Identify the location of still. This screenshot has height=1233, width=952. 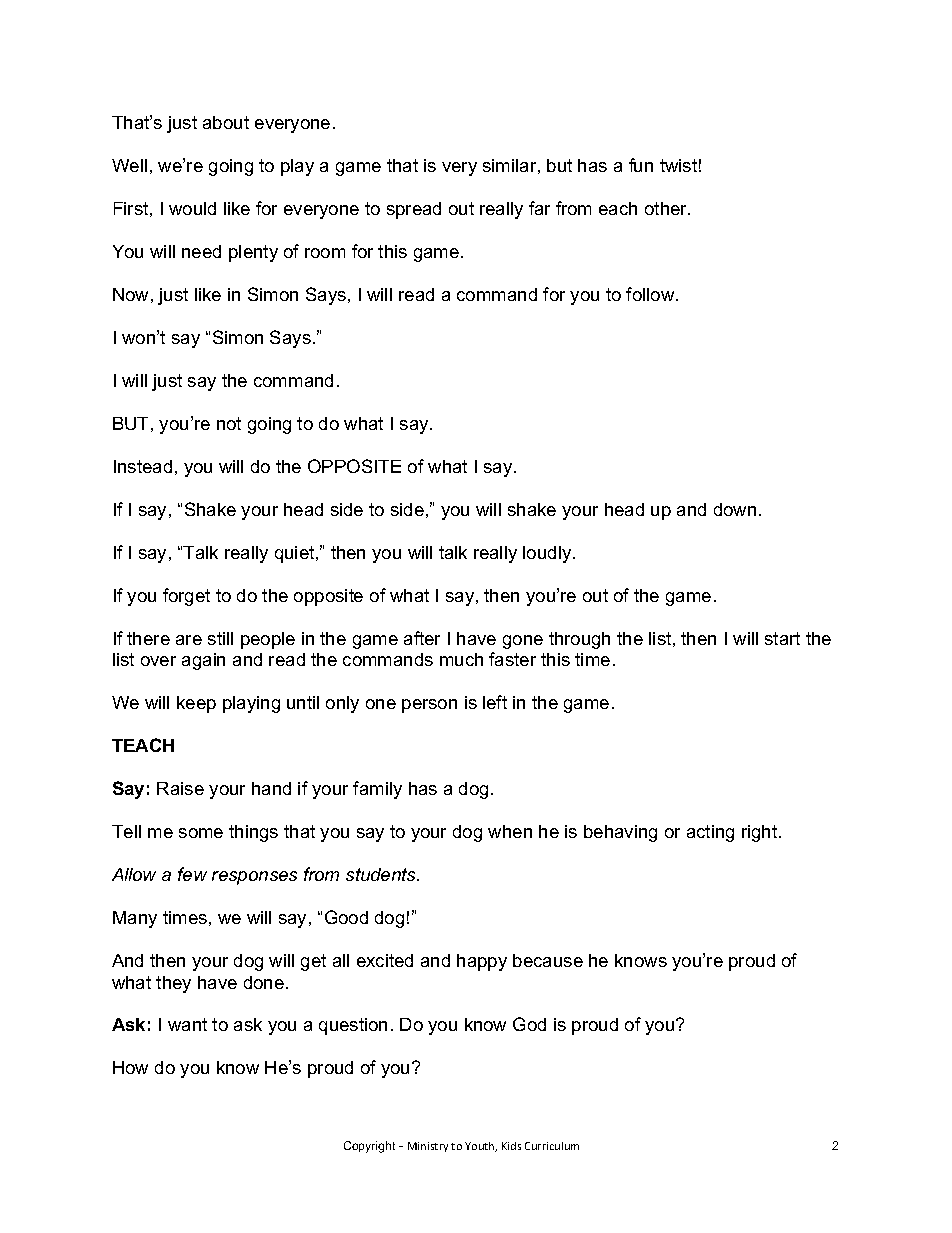
(220, 638).
